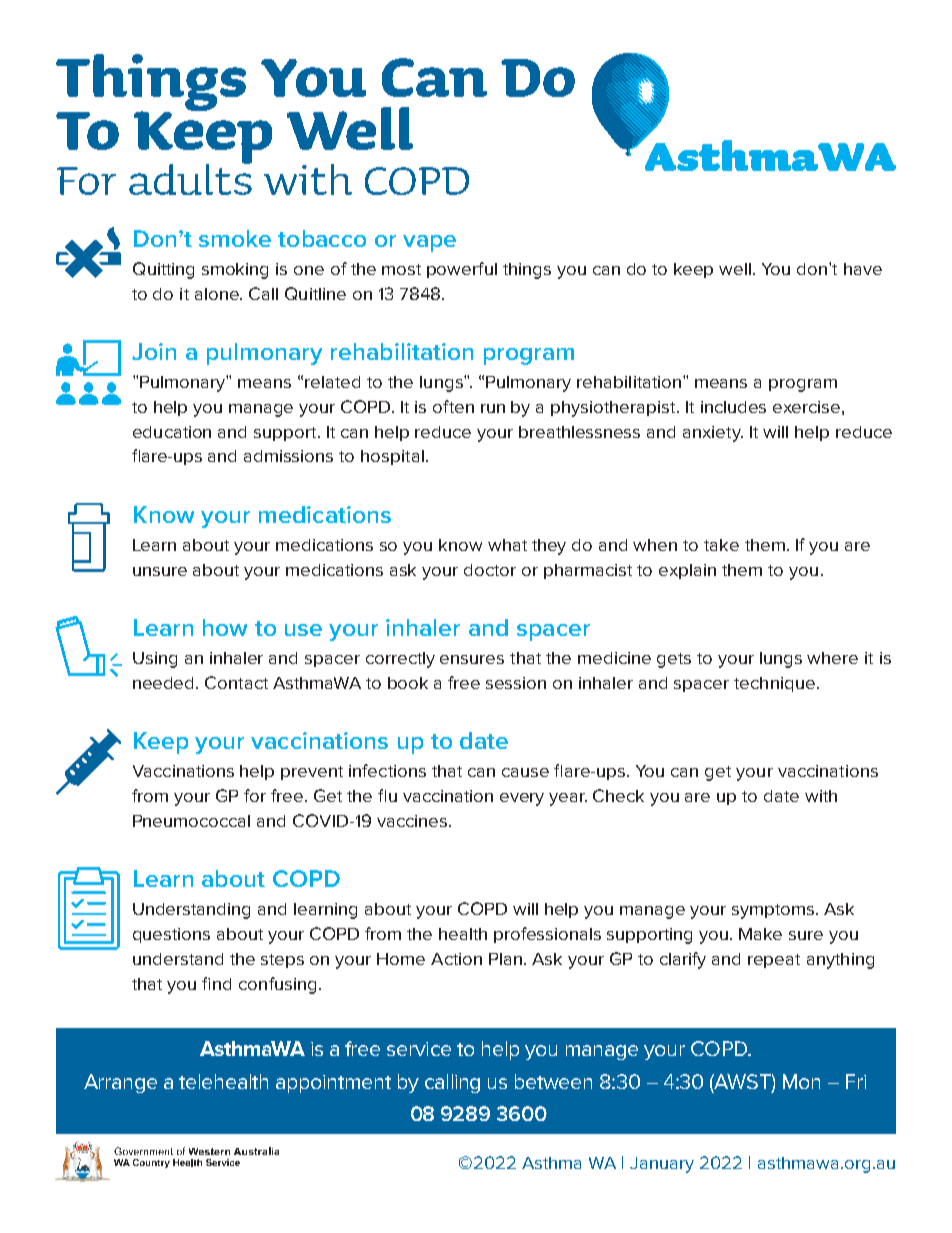  I want to click on every, so click(522, 799).
